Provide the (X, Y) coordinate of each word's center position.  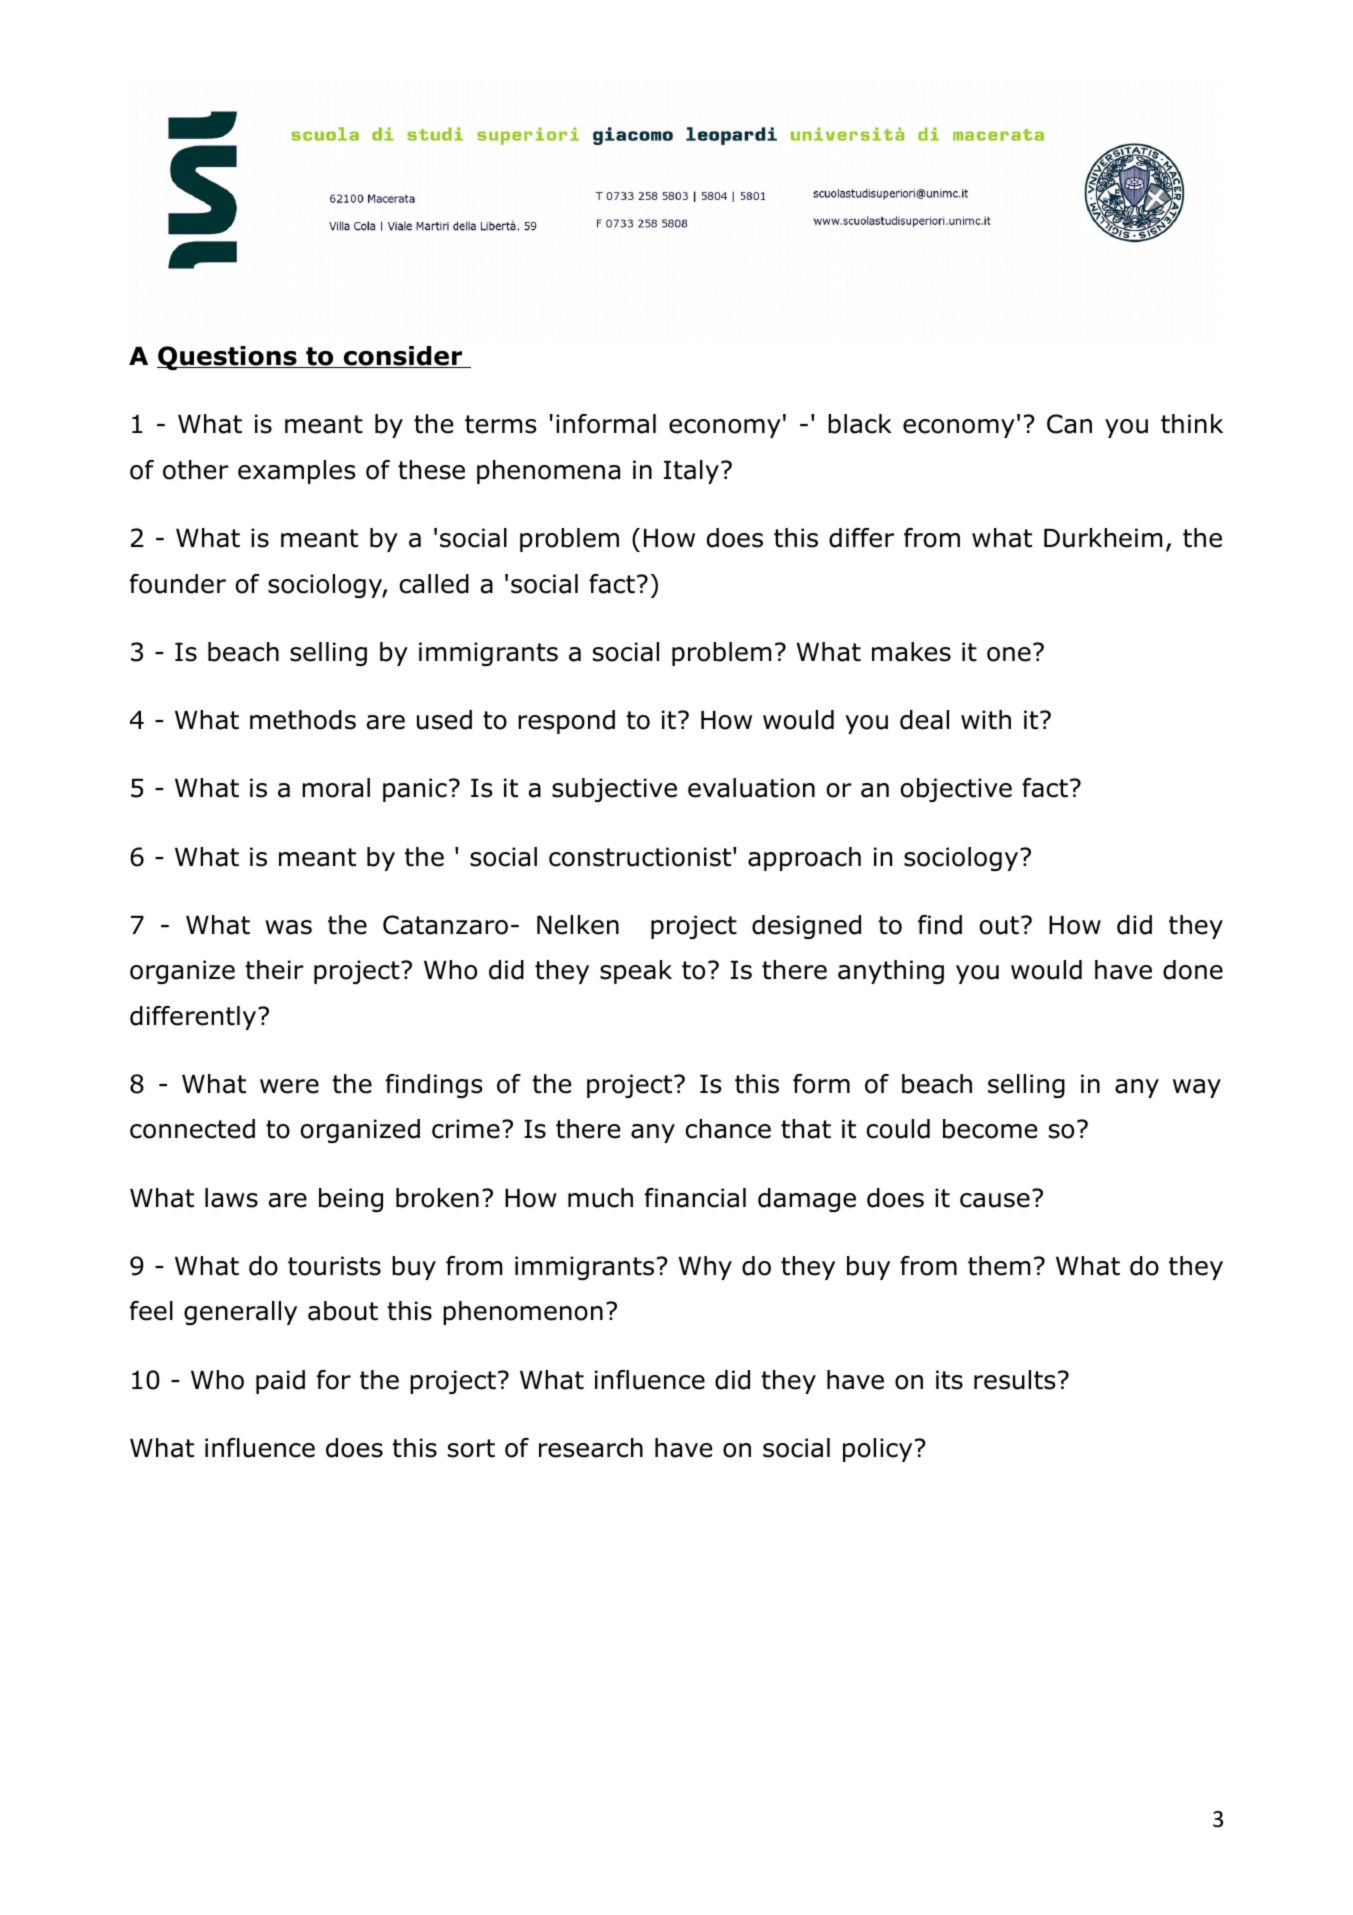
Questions (228, 358)
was (288, 927)
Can (1069, 424)
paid (280, 1382)
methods (303, 720)
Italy (691, 472)
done (1193, 970)
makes (911, 652)
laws (231, 1198)
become (990, 1129)
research (591, 1448)
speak (636, 972)
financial (695, 1198)
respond (566, 722)
